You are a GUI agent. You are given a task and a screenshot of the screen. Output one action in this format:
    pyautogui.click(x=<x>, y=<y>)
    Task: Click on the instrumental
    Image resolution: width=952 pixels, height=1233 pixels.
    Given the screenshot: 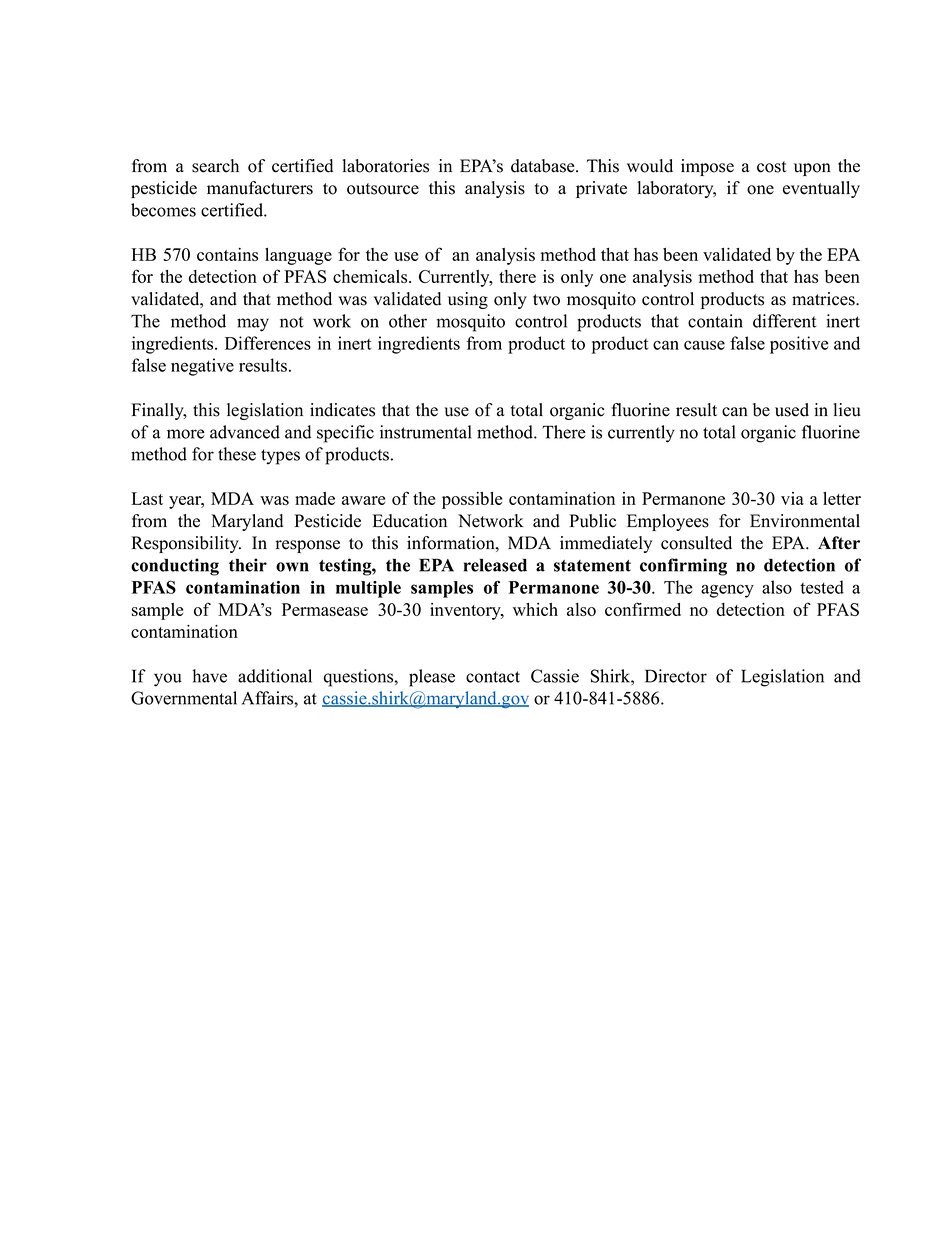 What is the action you would take?
    pyautogui.click(x=425, y=432)
